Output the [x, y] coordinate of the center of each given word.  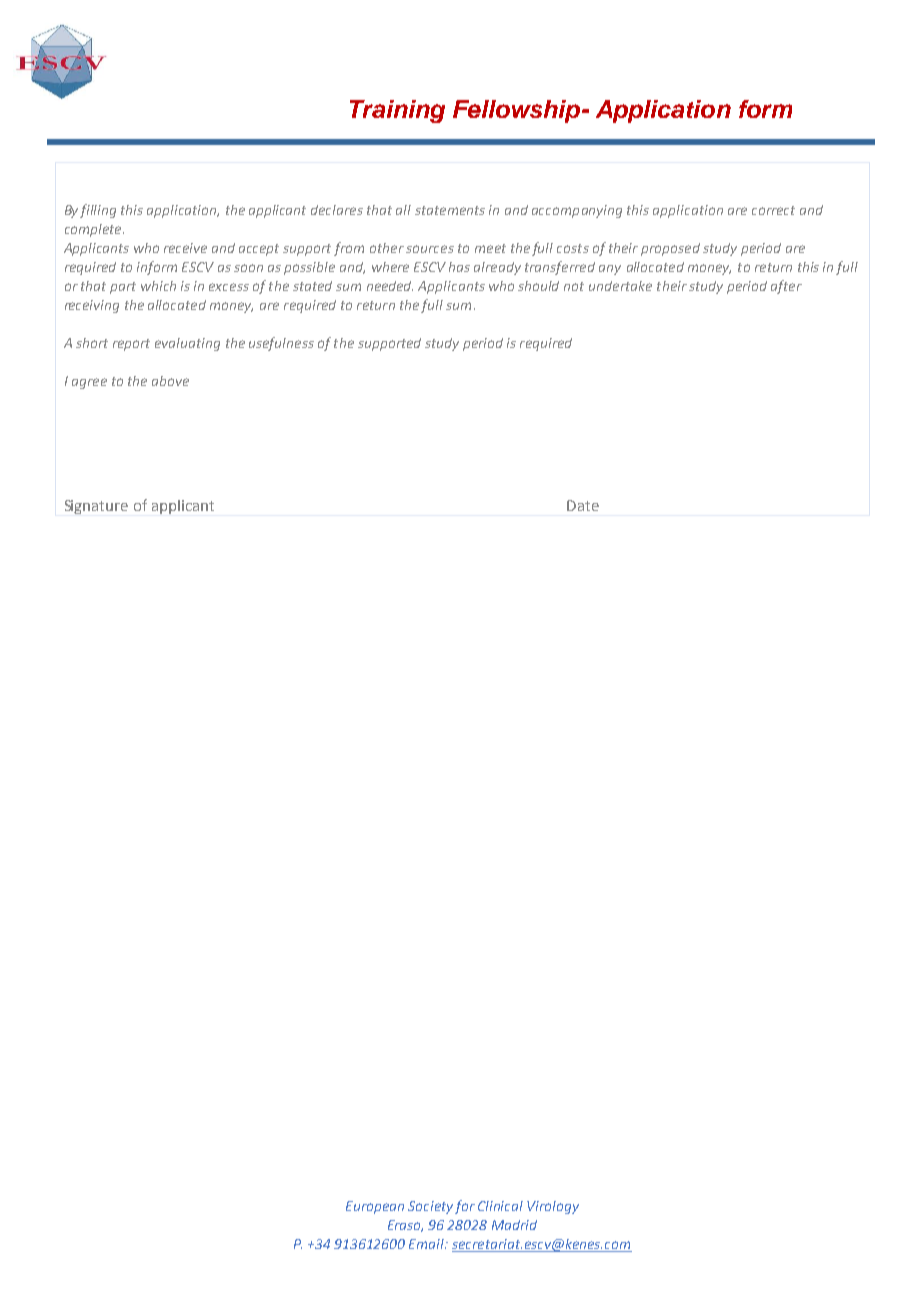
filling [98, 211]
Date [583, 505]
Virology [553, 1207]
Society [430, 1207]
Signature [96, 507]
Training [397, 111]
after [786, 287]
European [375, 1207]
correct [773, 210]
